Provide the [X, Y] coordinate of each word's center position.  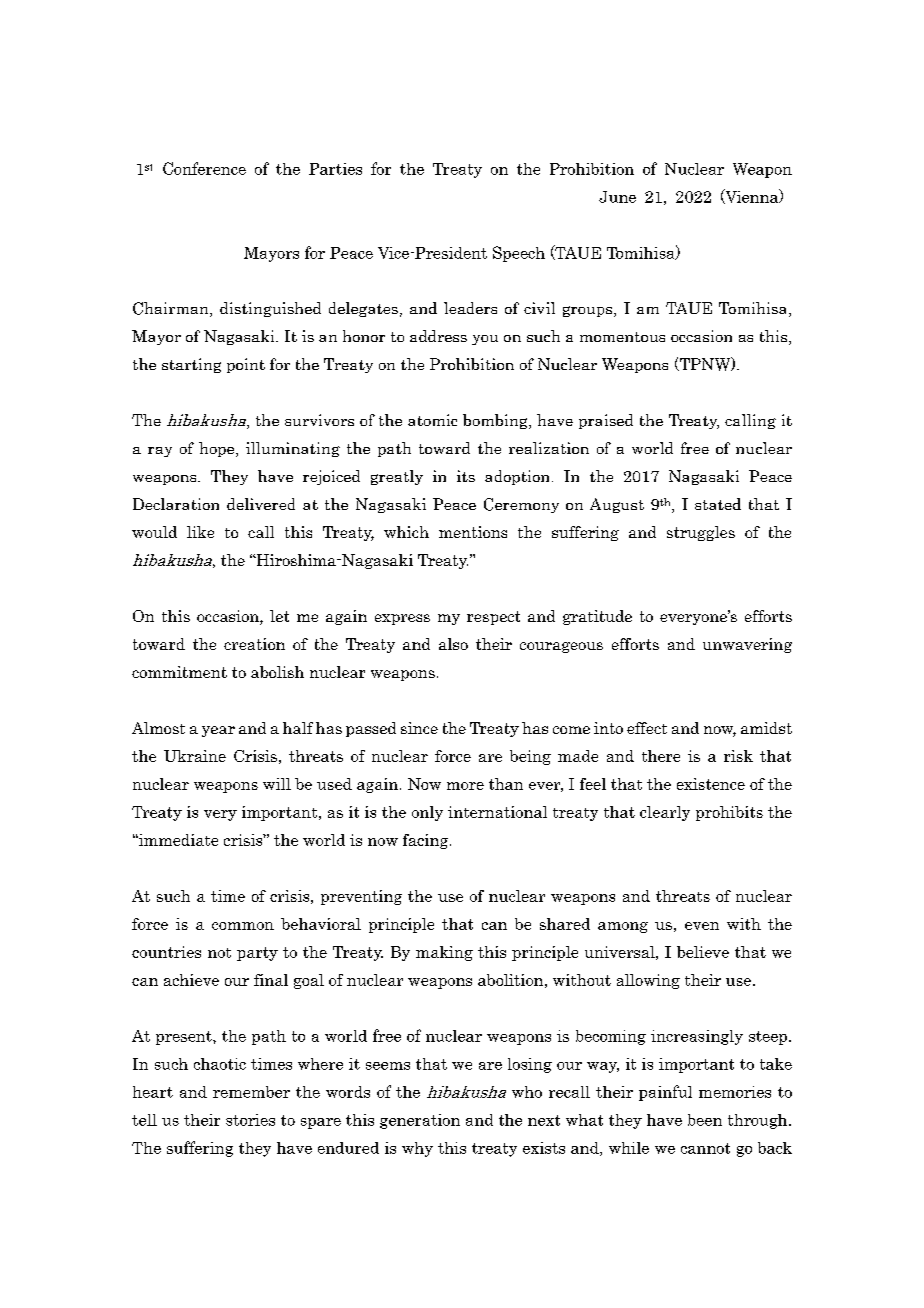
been [705, 1120]
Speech [519, 254]
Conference [204, 168]
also [453, 644]
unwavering [747, 645]
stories [250, 1120]
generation [420, 1121]
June [617, 197]
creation [254, 644]
